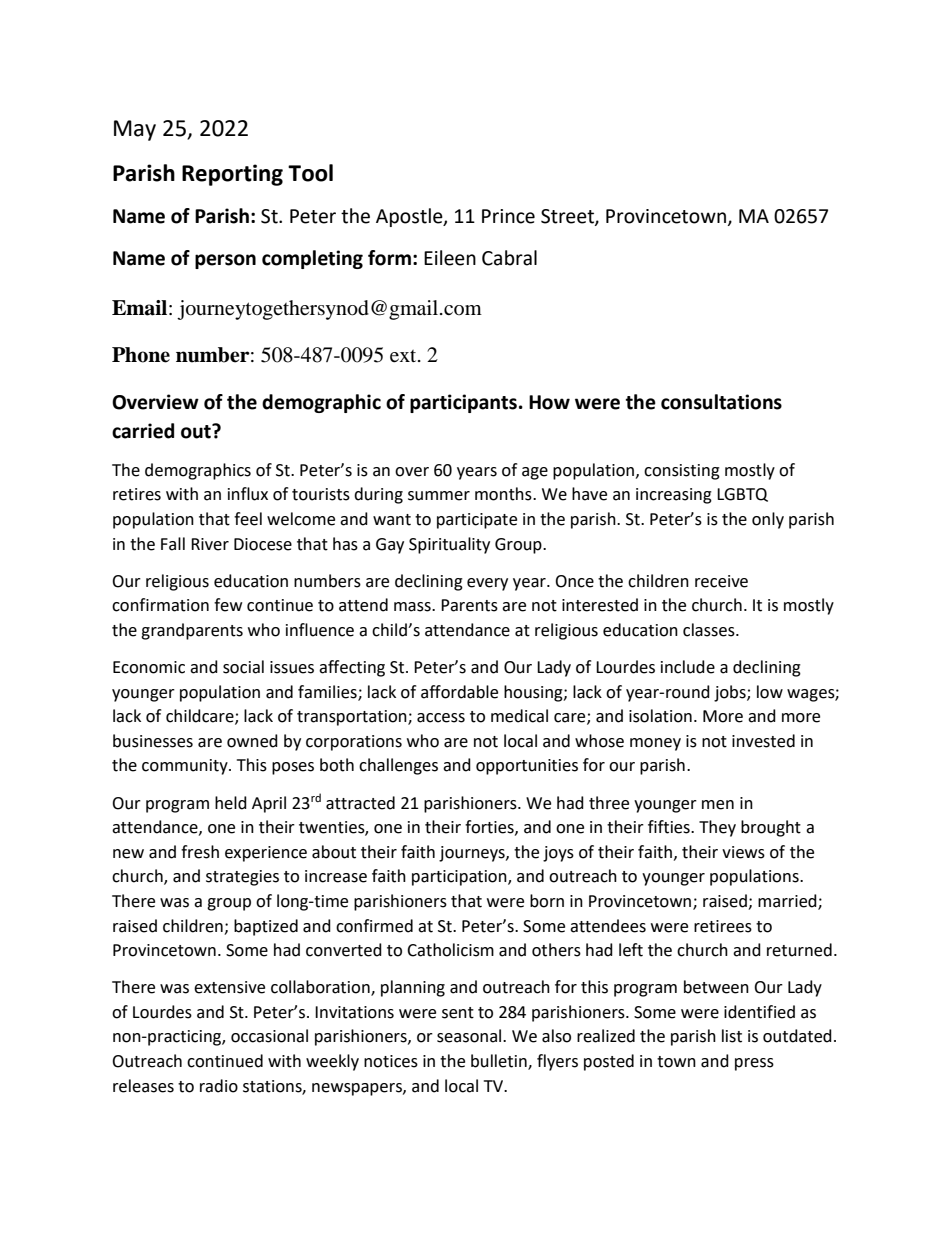  What do you see at coordinates (763, 741) in the screenshot?
I see `invested` at bounding box center [763, 741].
